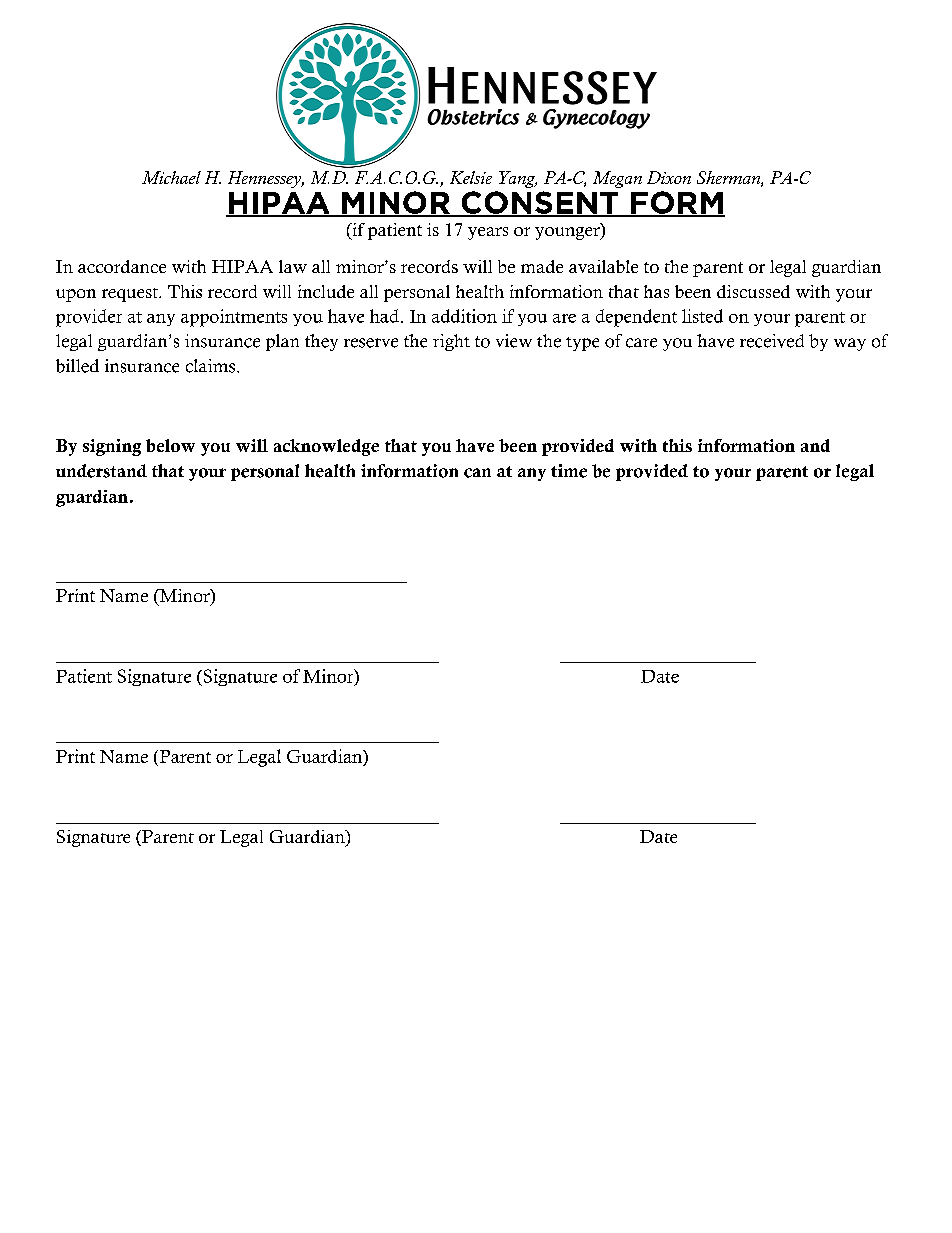 This screenshot has width=952, height=1233. I want to click on understand, so click(101, 471).
